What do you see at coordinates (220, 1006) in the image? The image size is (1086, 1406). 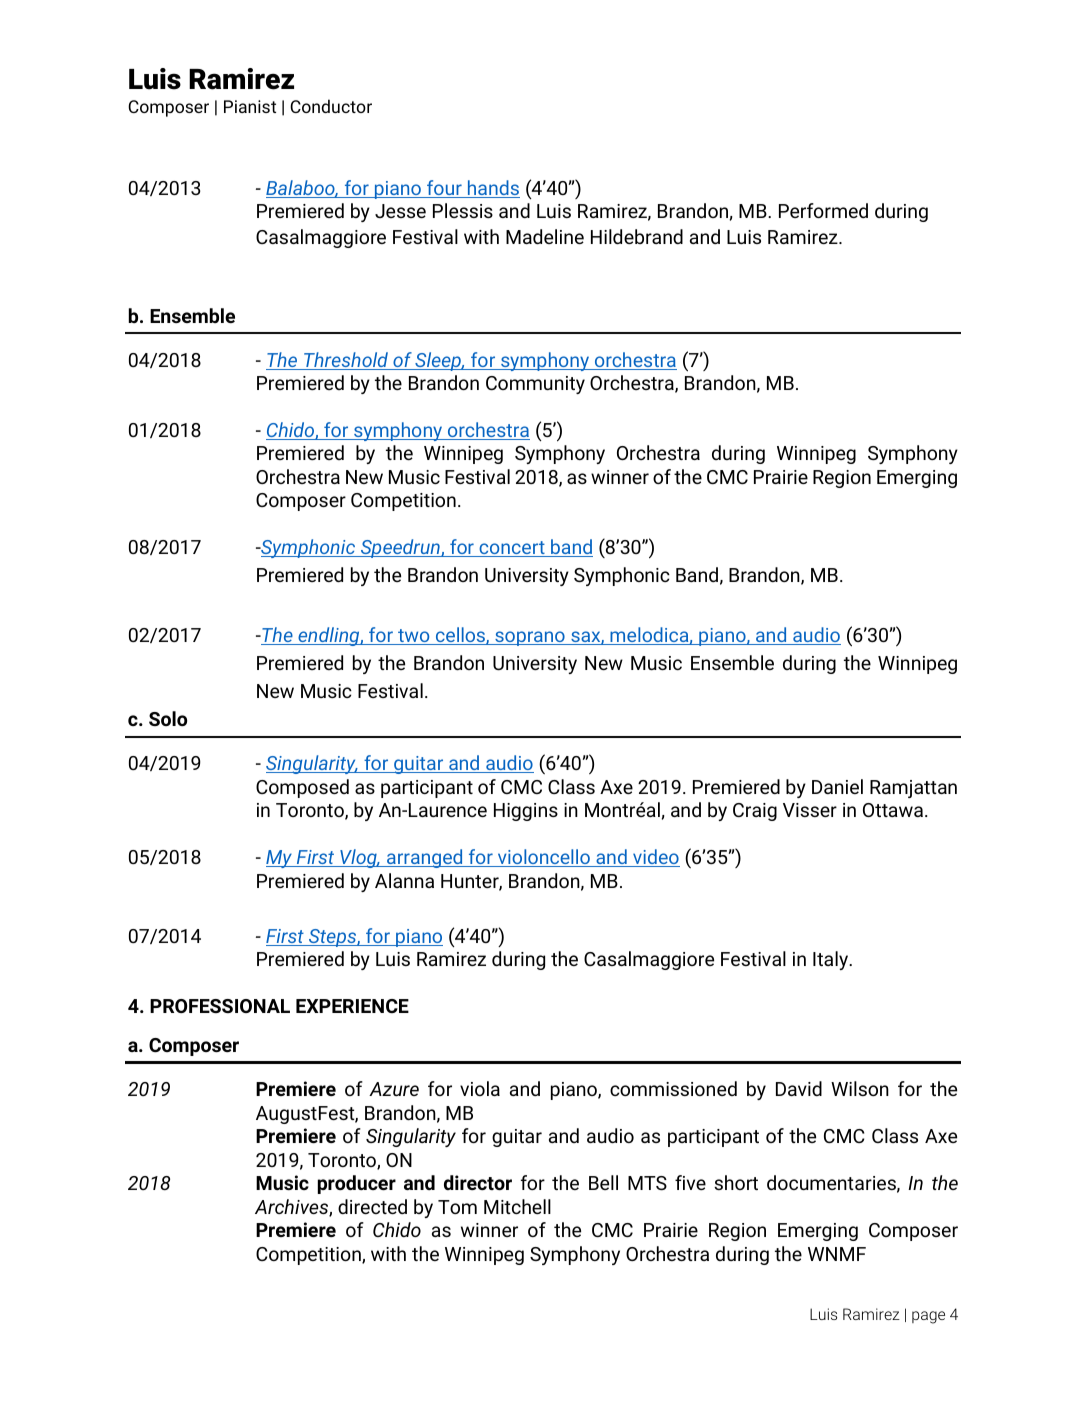 I see `PROFESSIONAL` at bounding box center [220, 1006].
